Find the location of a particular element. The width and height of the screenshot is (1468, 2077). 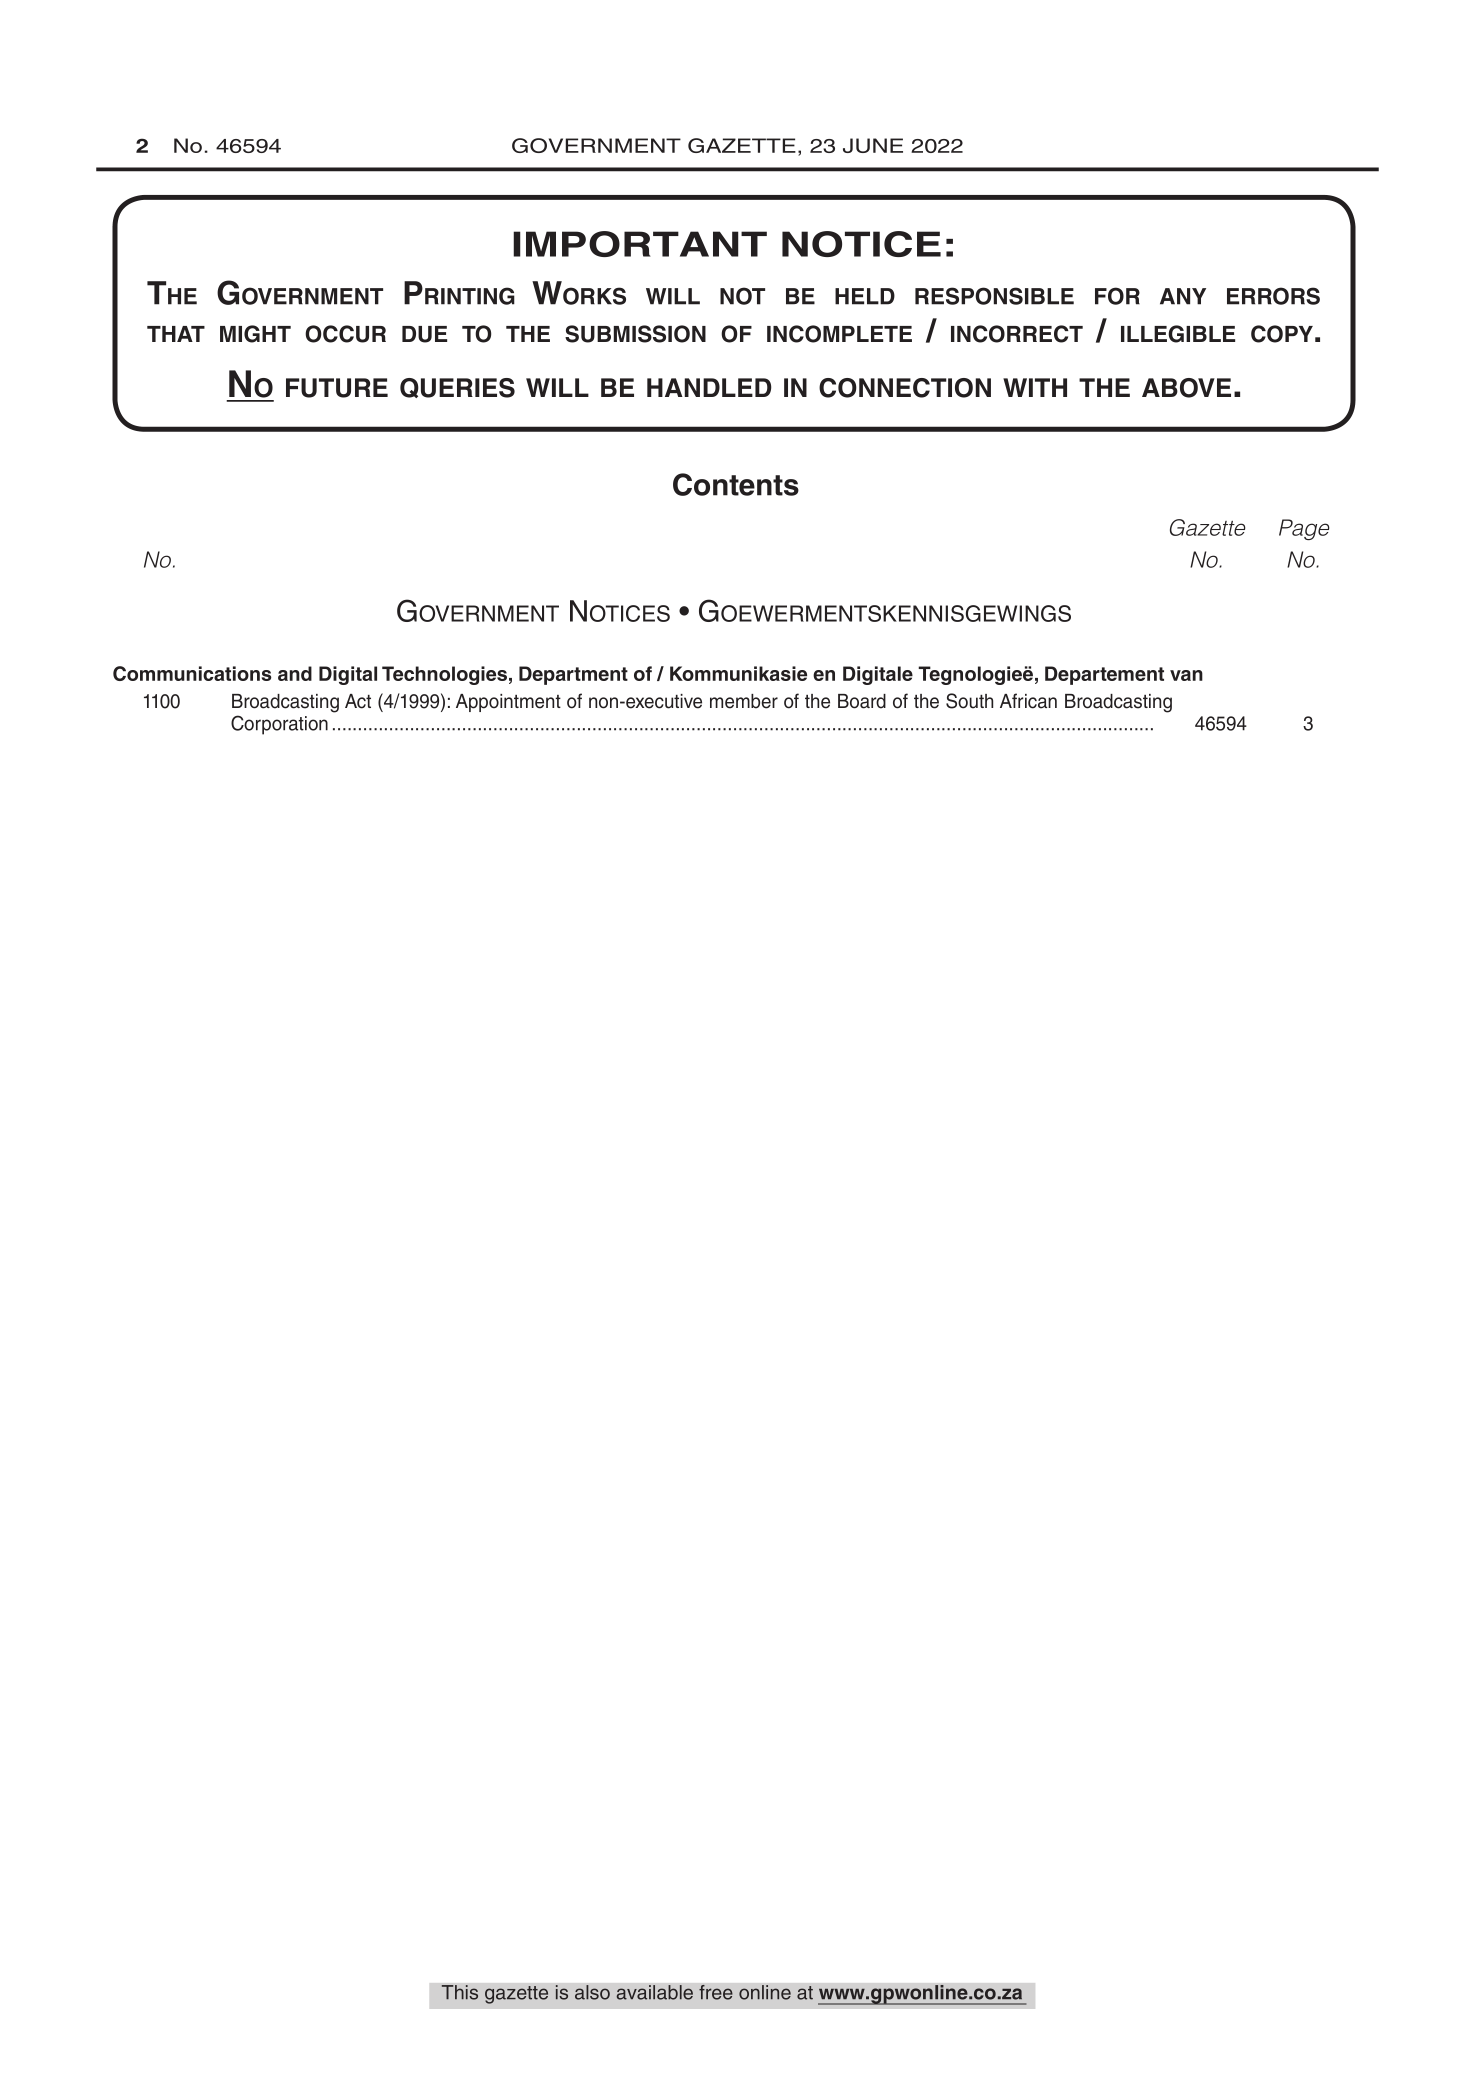

free is located at coordinates (716, 1992).
